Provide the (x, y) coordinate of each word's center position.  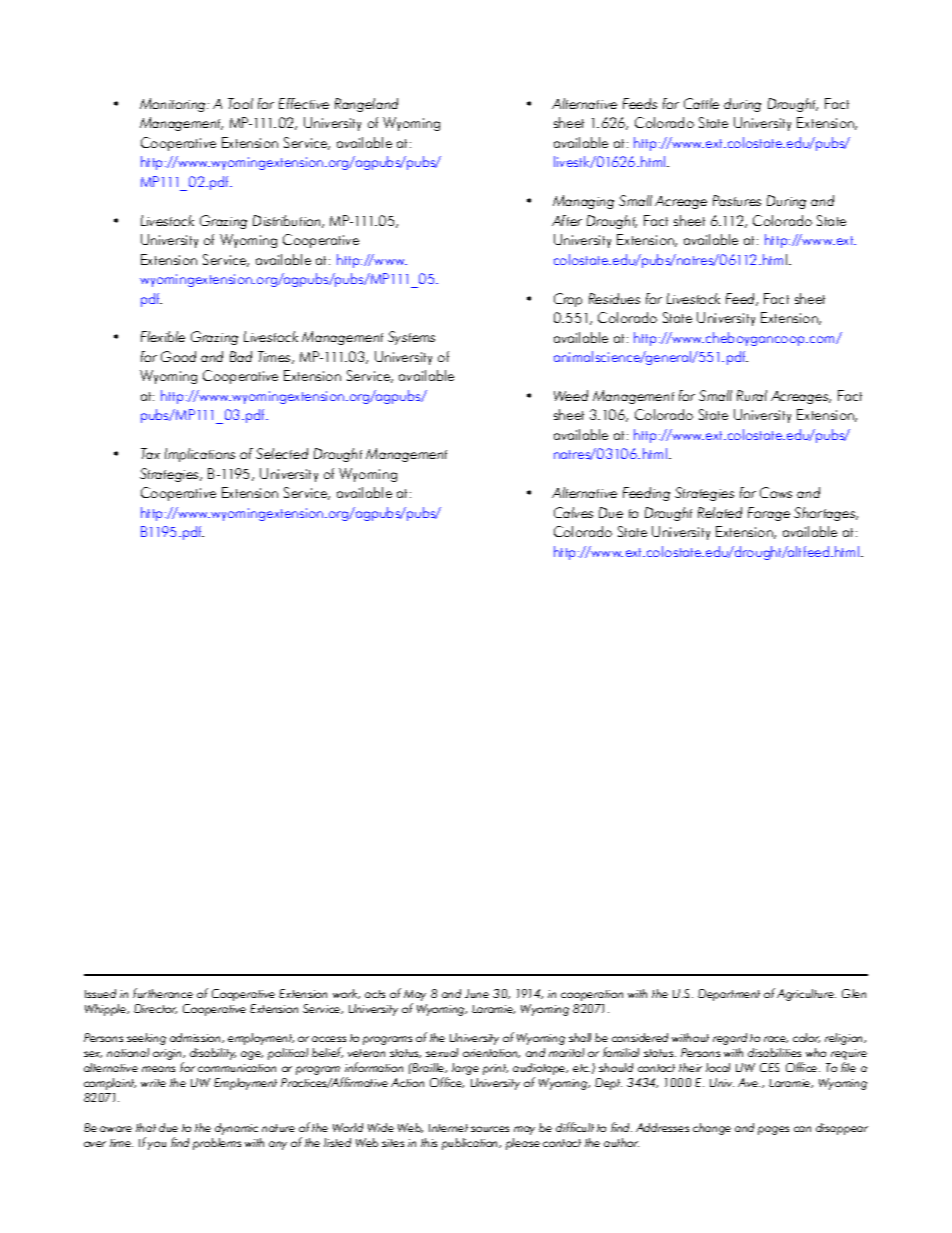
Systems (411, 338)
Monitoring (174, 105)
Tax (150, 453)
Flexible (163, 336)
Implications (200, 455)
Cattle (701, 103)
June (477, 993)
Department (729, 995)
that (146, 1127)
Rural (752, 395)
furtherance (163, 993)
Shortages (826, 514)
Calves (573, 512)
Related (720, 512)
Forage (769, 514)
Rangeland (366, 105)
